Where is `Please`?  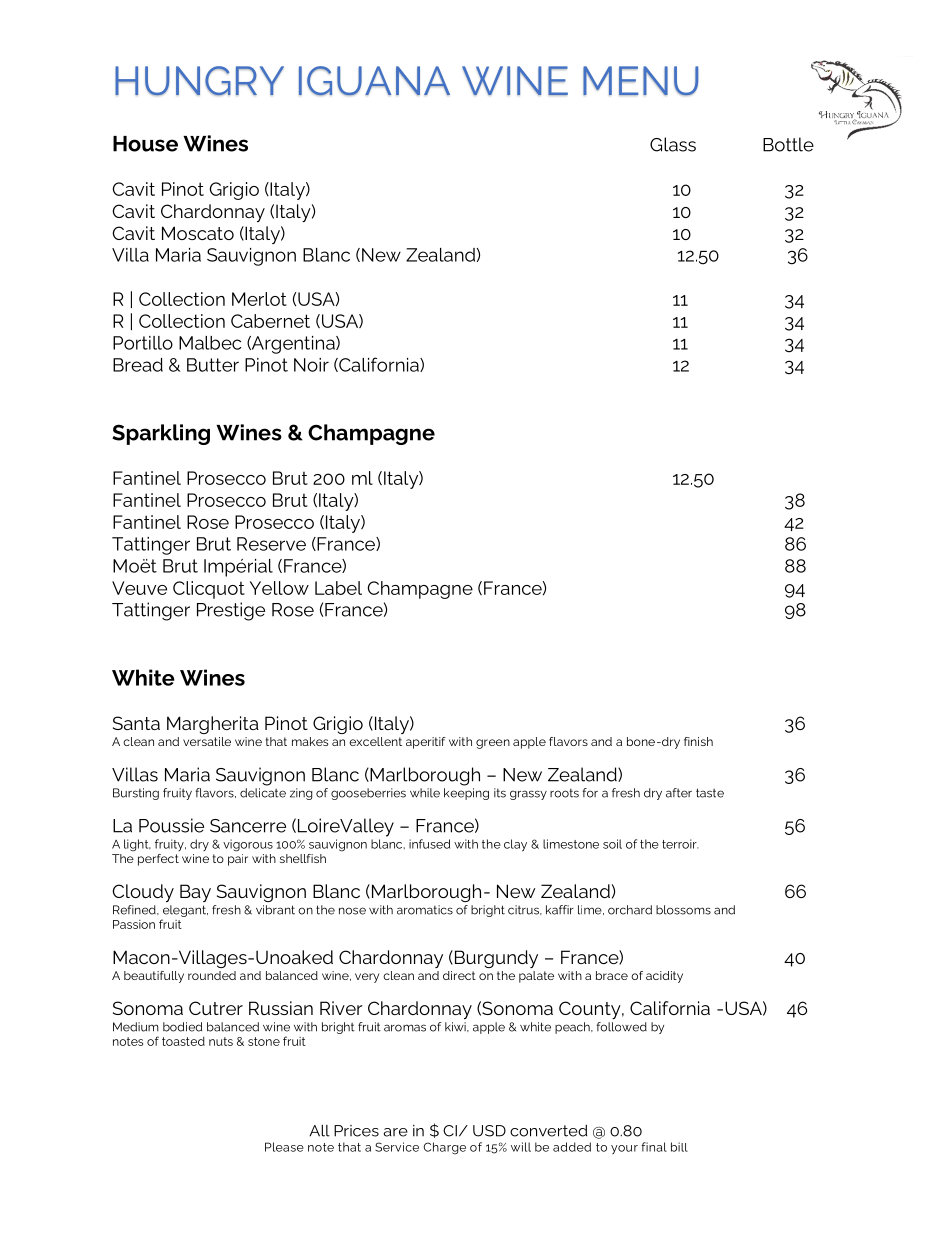 Please is located at coordinates (284, 1147).
